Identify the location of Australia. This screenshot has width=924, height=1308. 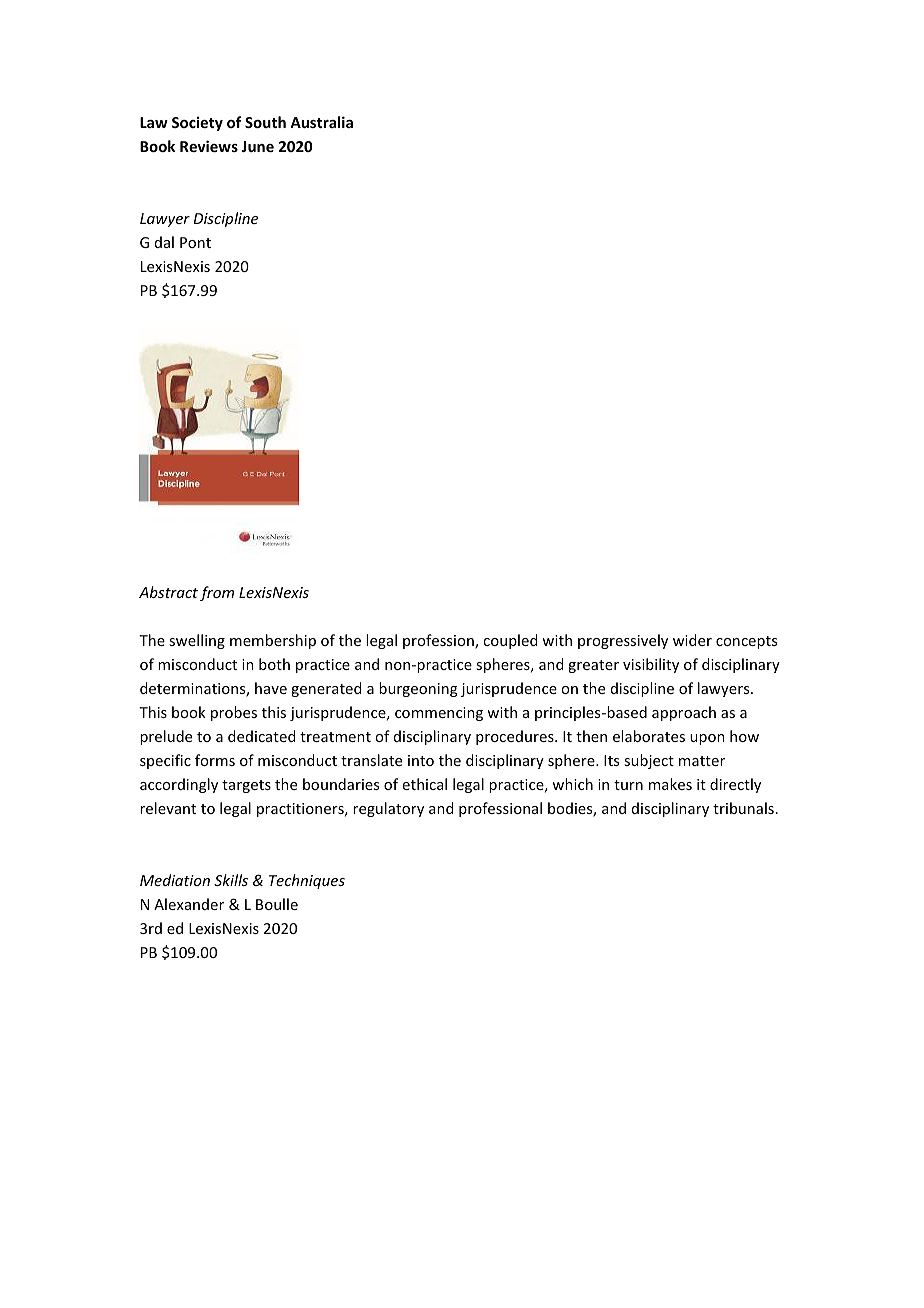
(321, 122).
